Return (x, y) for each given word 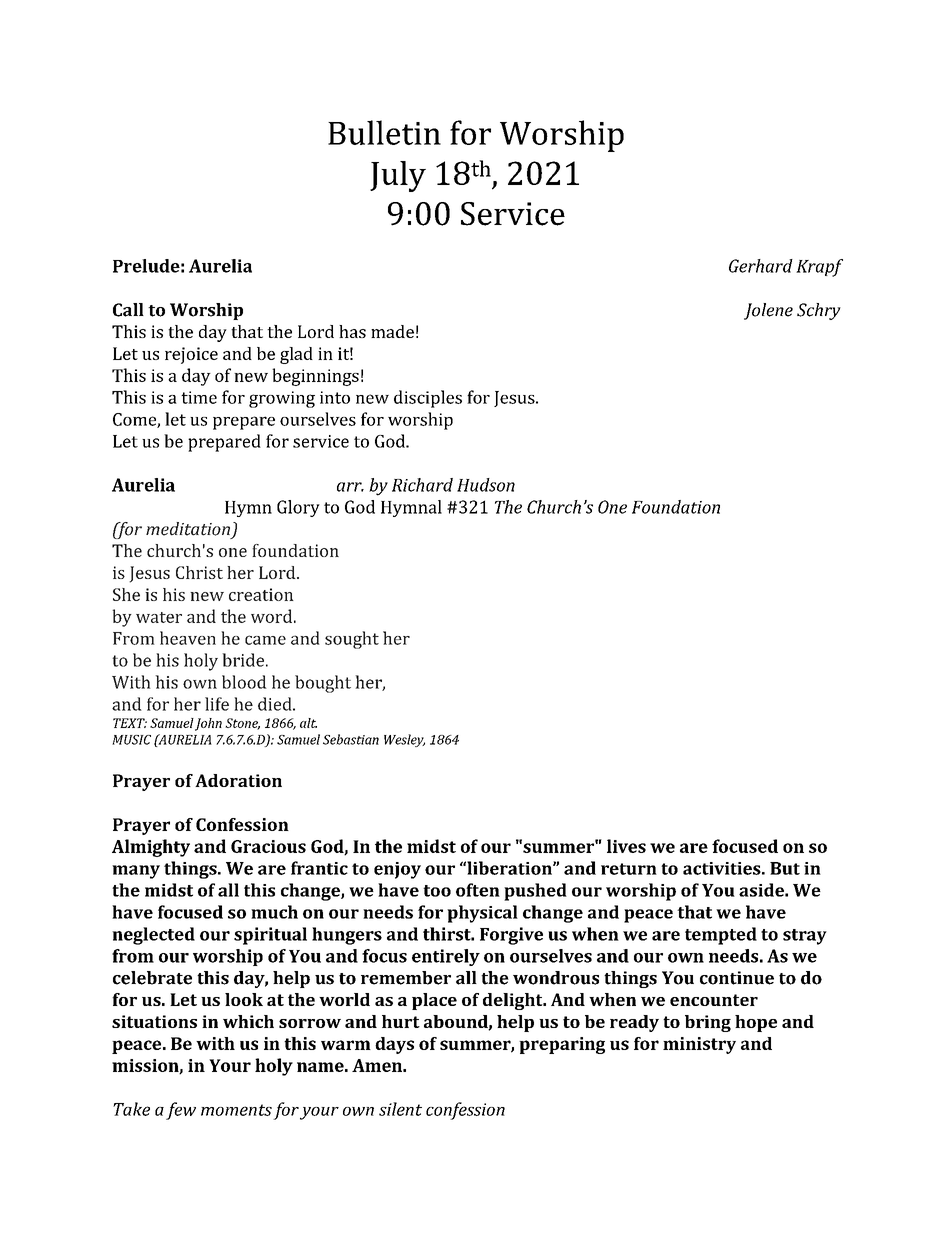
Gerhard (761, 266)
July (398, 176)
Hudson (486, 485)
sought (352, 640)
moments (236, 1110)
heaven (188, 638)
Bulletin (384, 132)
